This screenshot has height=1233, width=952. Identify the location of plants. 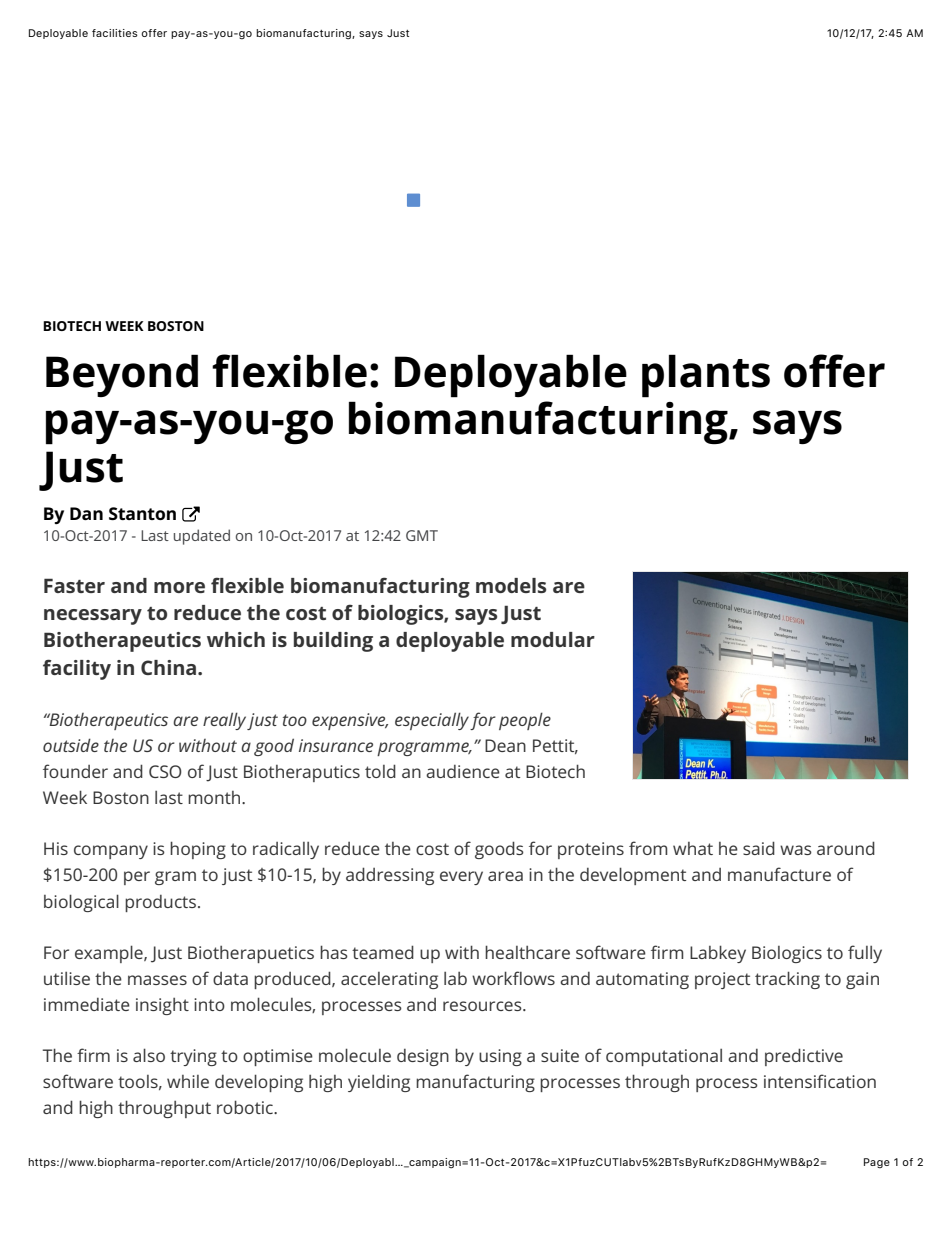
(706, 376).
